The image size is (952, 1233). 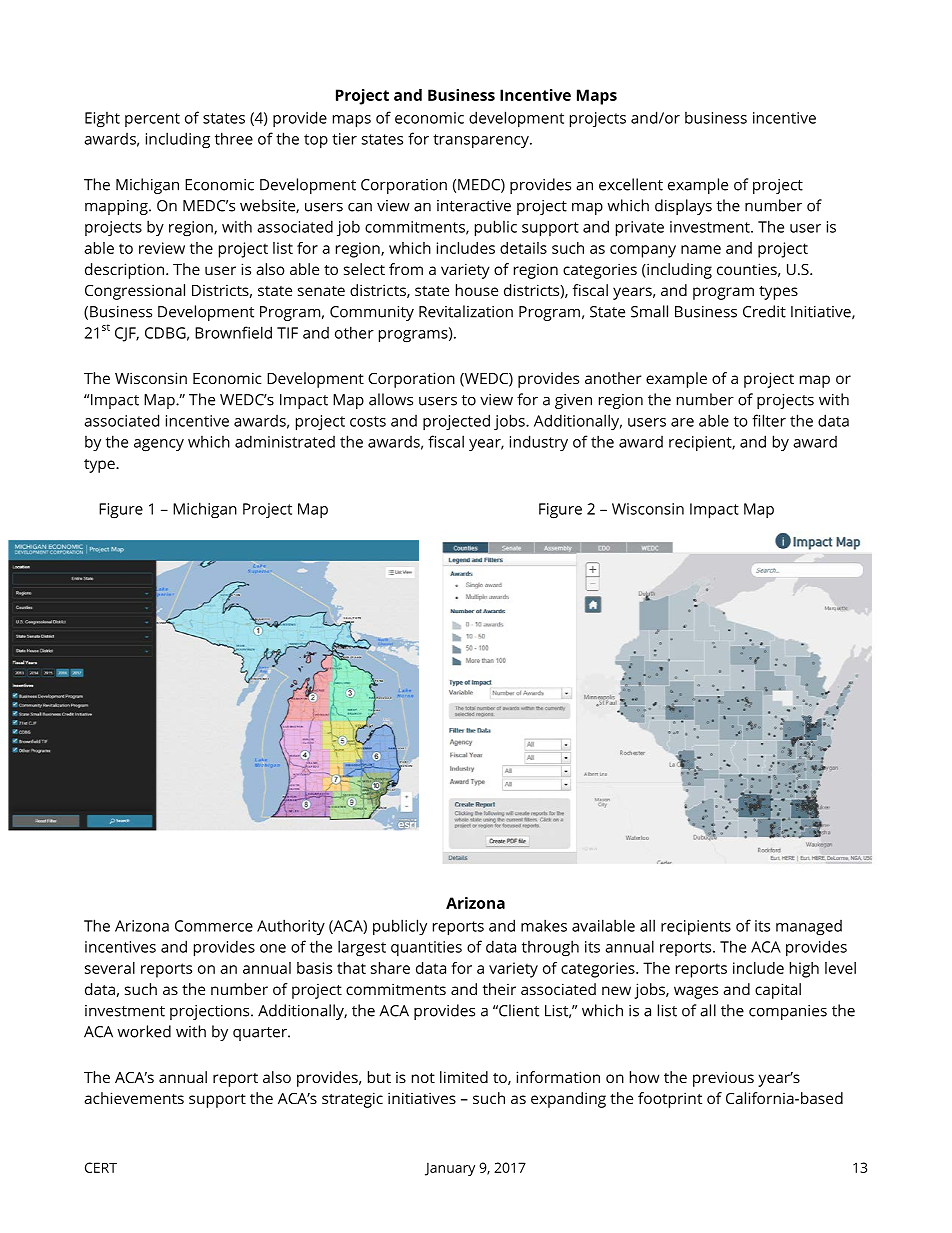 What do you see at coordinates (450, 1169) in the screenshot?
I see `January` at bounding box center [450, 1169].
